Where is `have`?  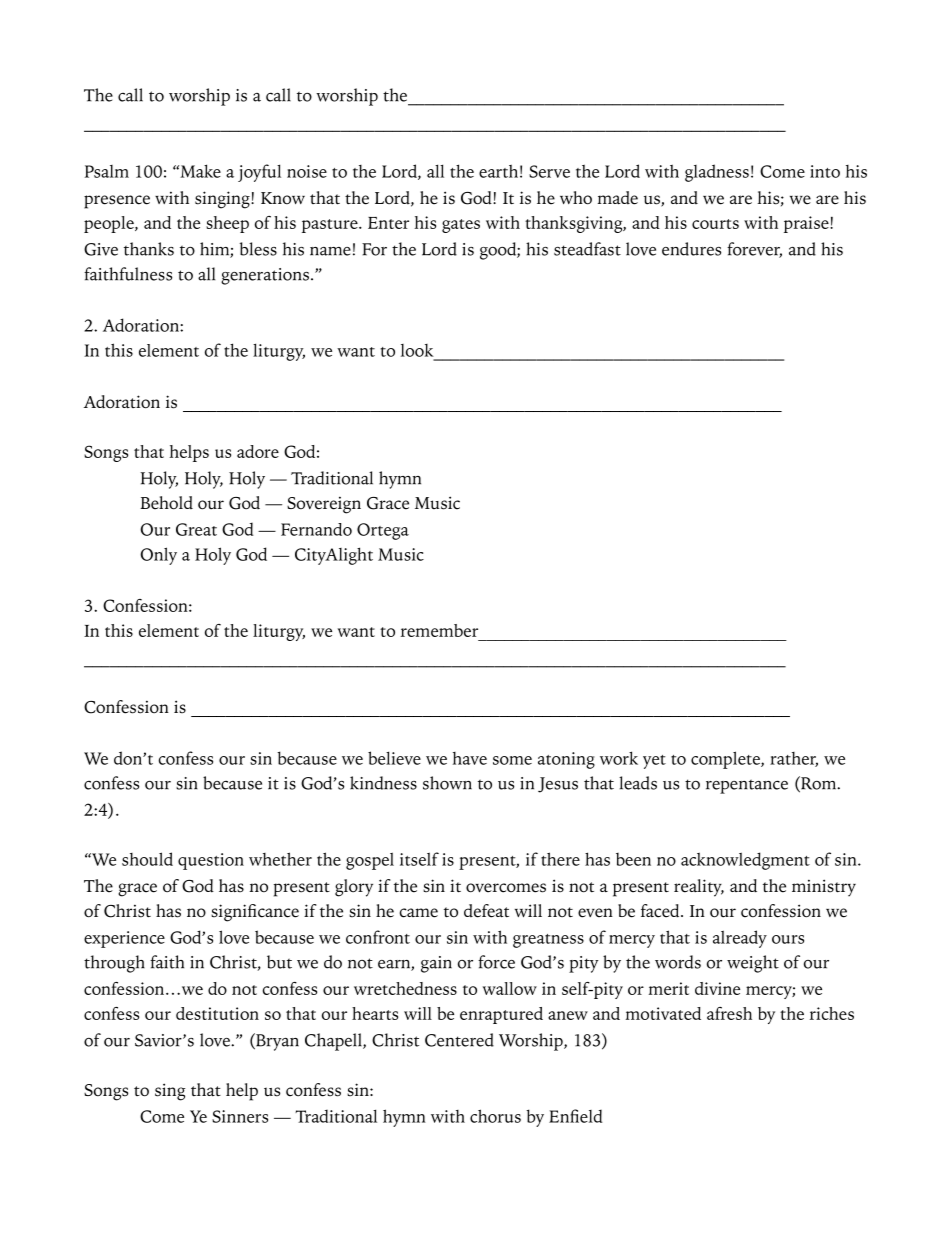 have is located at coordinates (470, 758).
